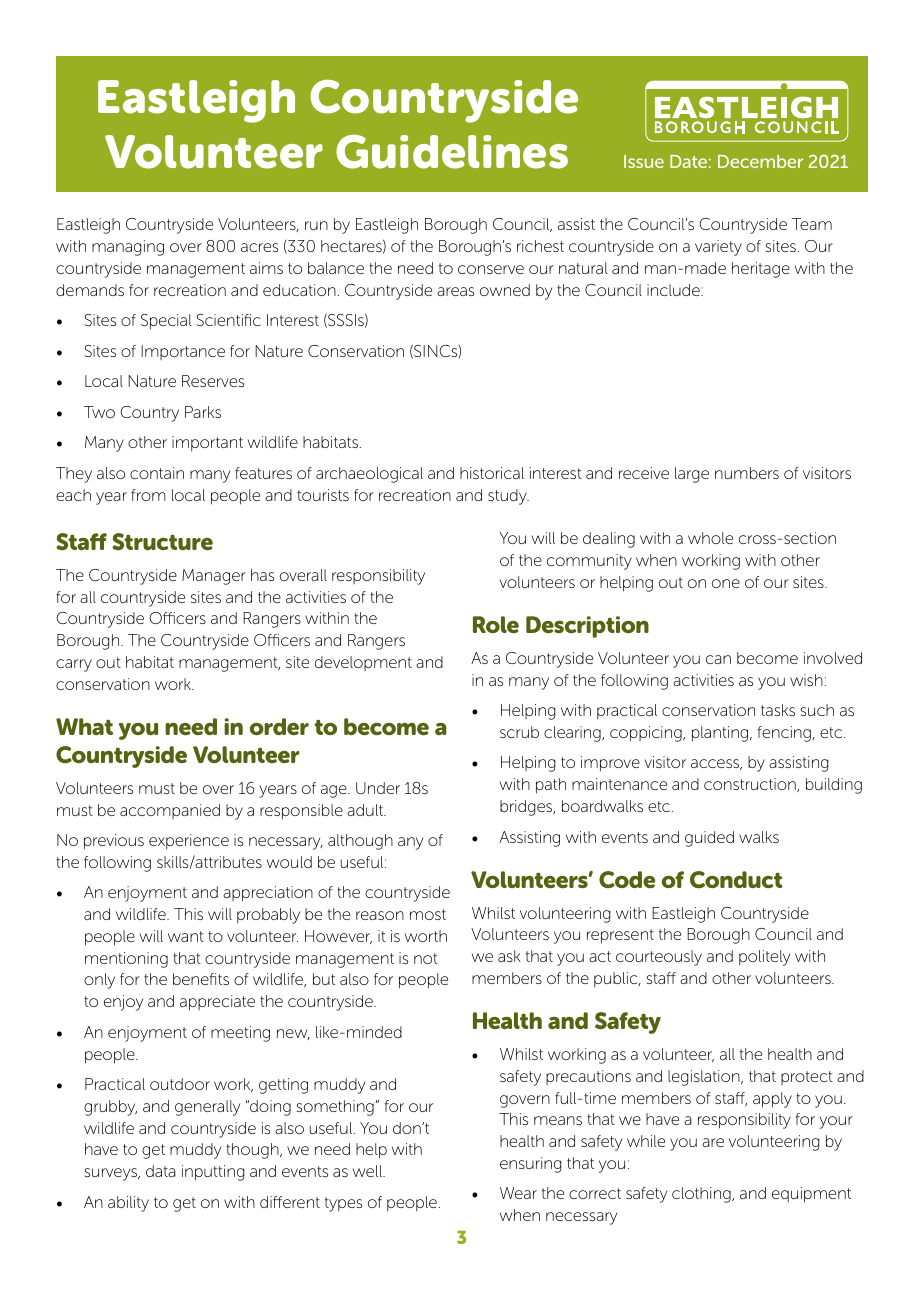 Image resolution: width=924 pixels, height=1308 pixels. Describe the element at coordinates (760, 161) in the screenshot. I see `December` at that location.
